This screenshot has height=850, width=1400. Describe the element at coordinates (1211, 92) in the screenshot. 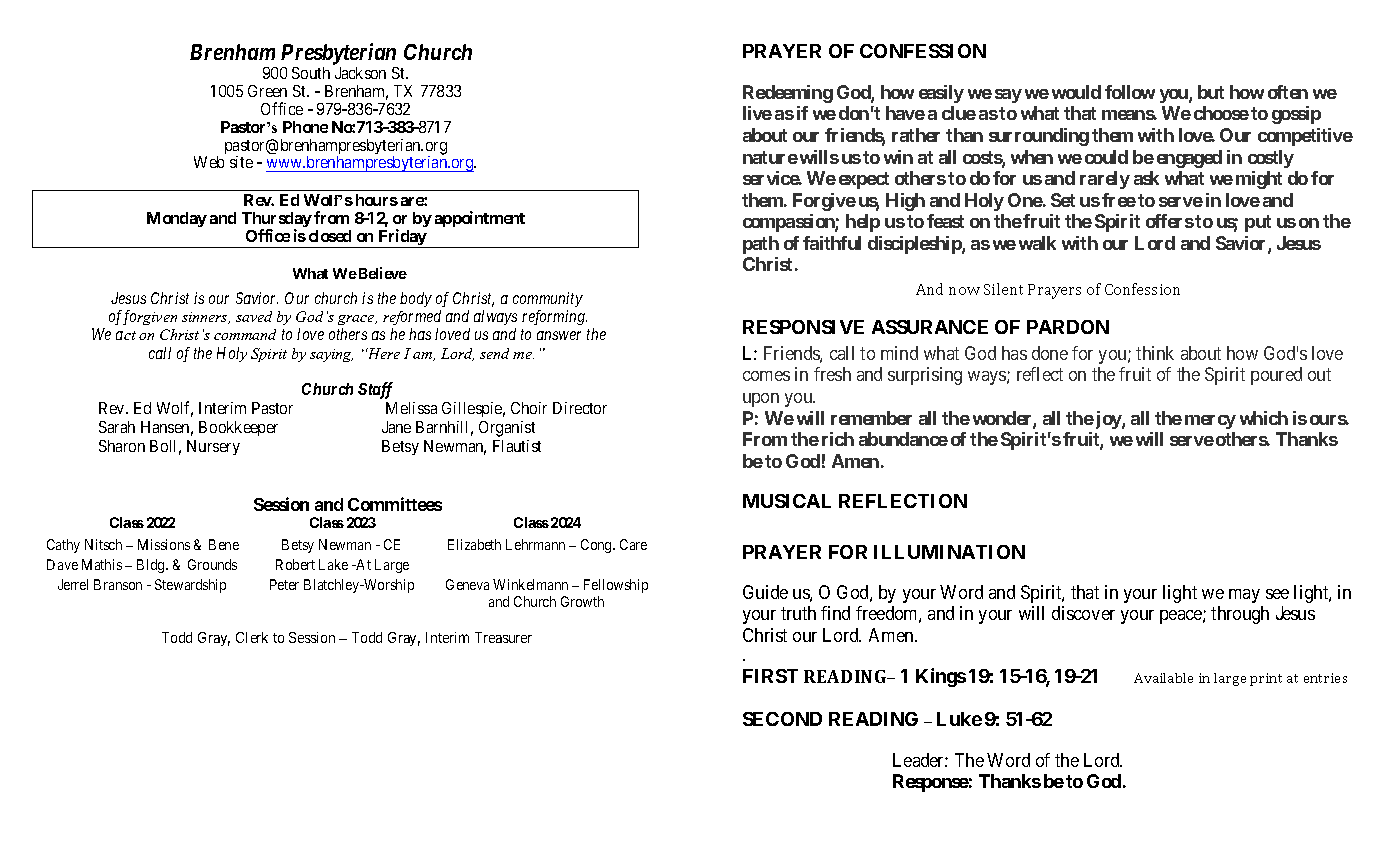

I see `but` at that location.
